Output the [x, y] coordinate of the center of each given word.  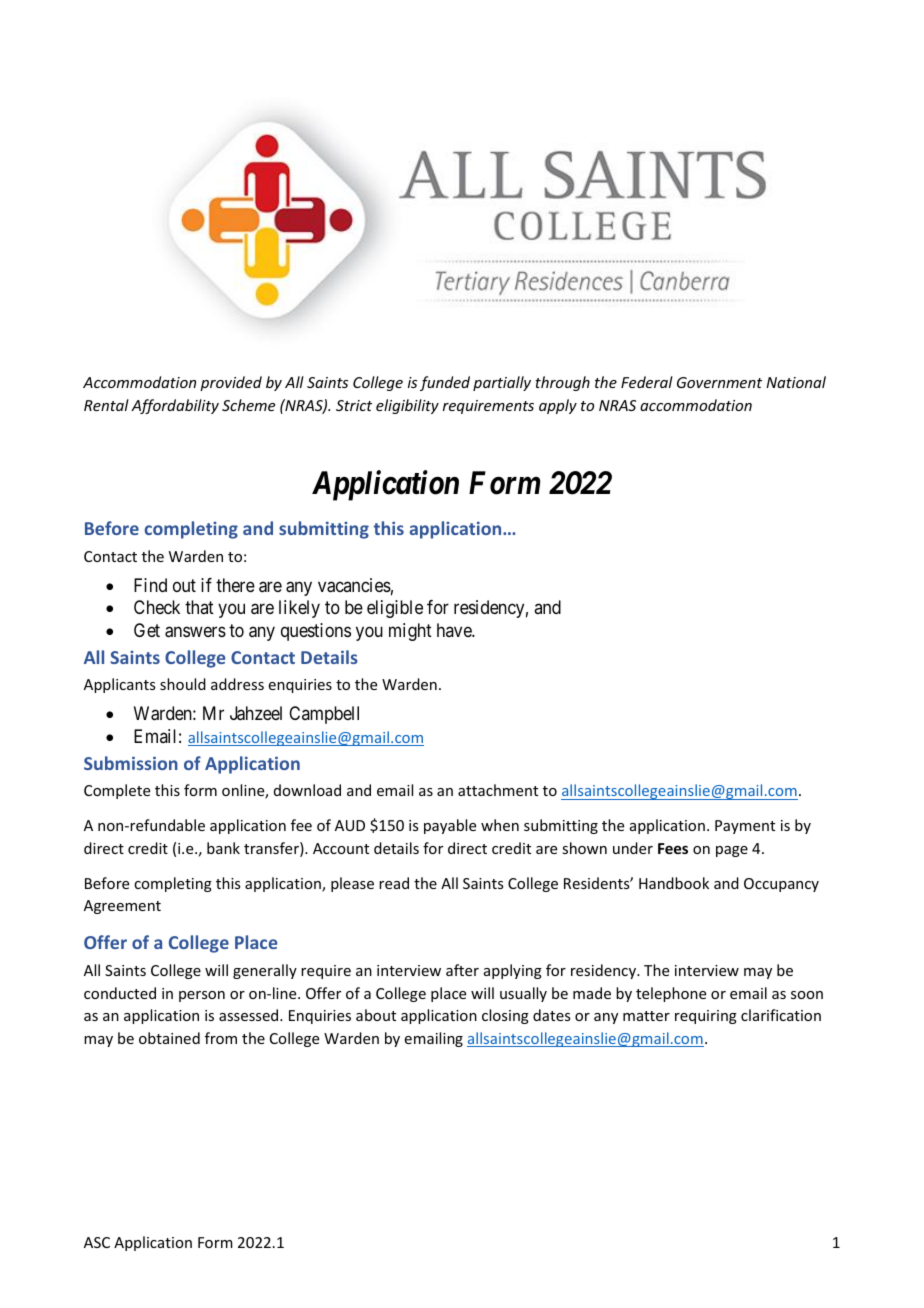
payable [450, 826]
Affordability [175, 406]
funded [445, 383]
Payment [745, 827]
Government [719, 382]
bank [223, 848]
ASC [97, 1242]
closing [505, 1016]
